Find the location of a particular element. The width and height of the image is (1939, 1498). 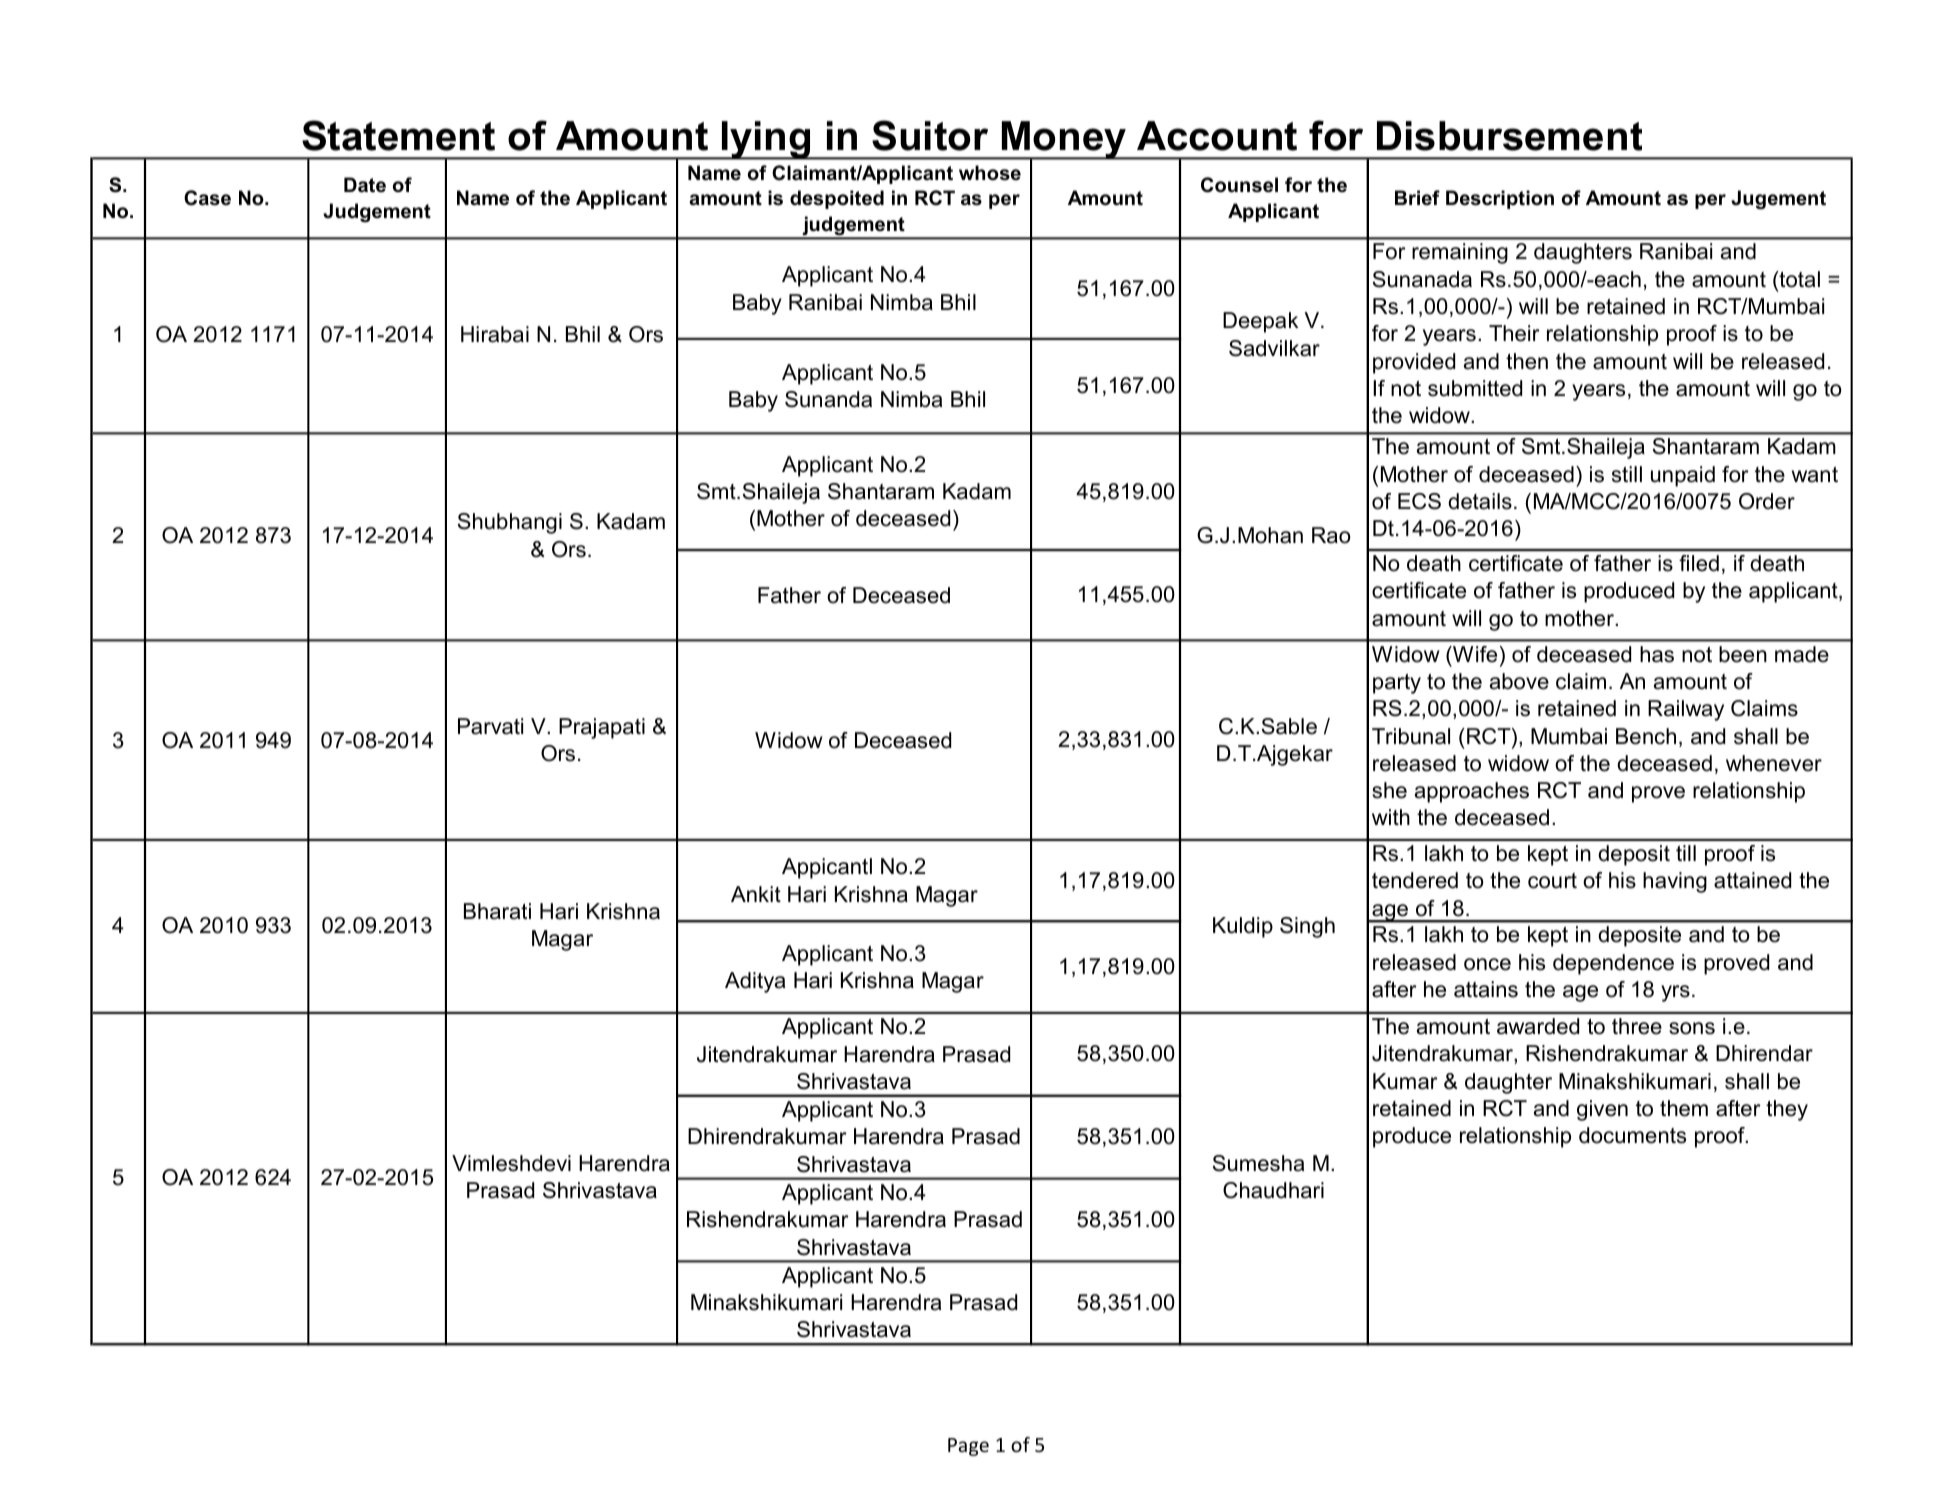

Singh is located at coordinates (1307, 927).
